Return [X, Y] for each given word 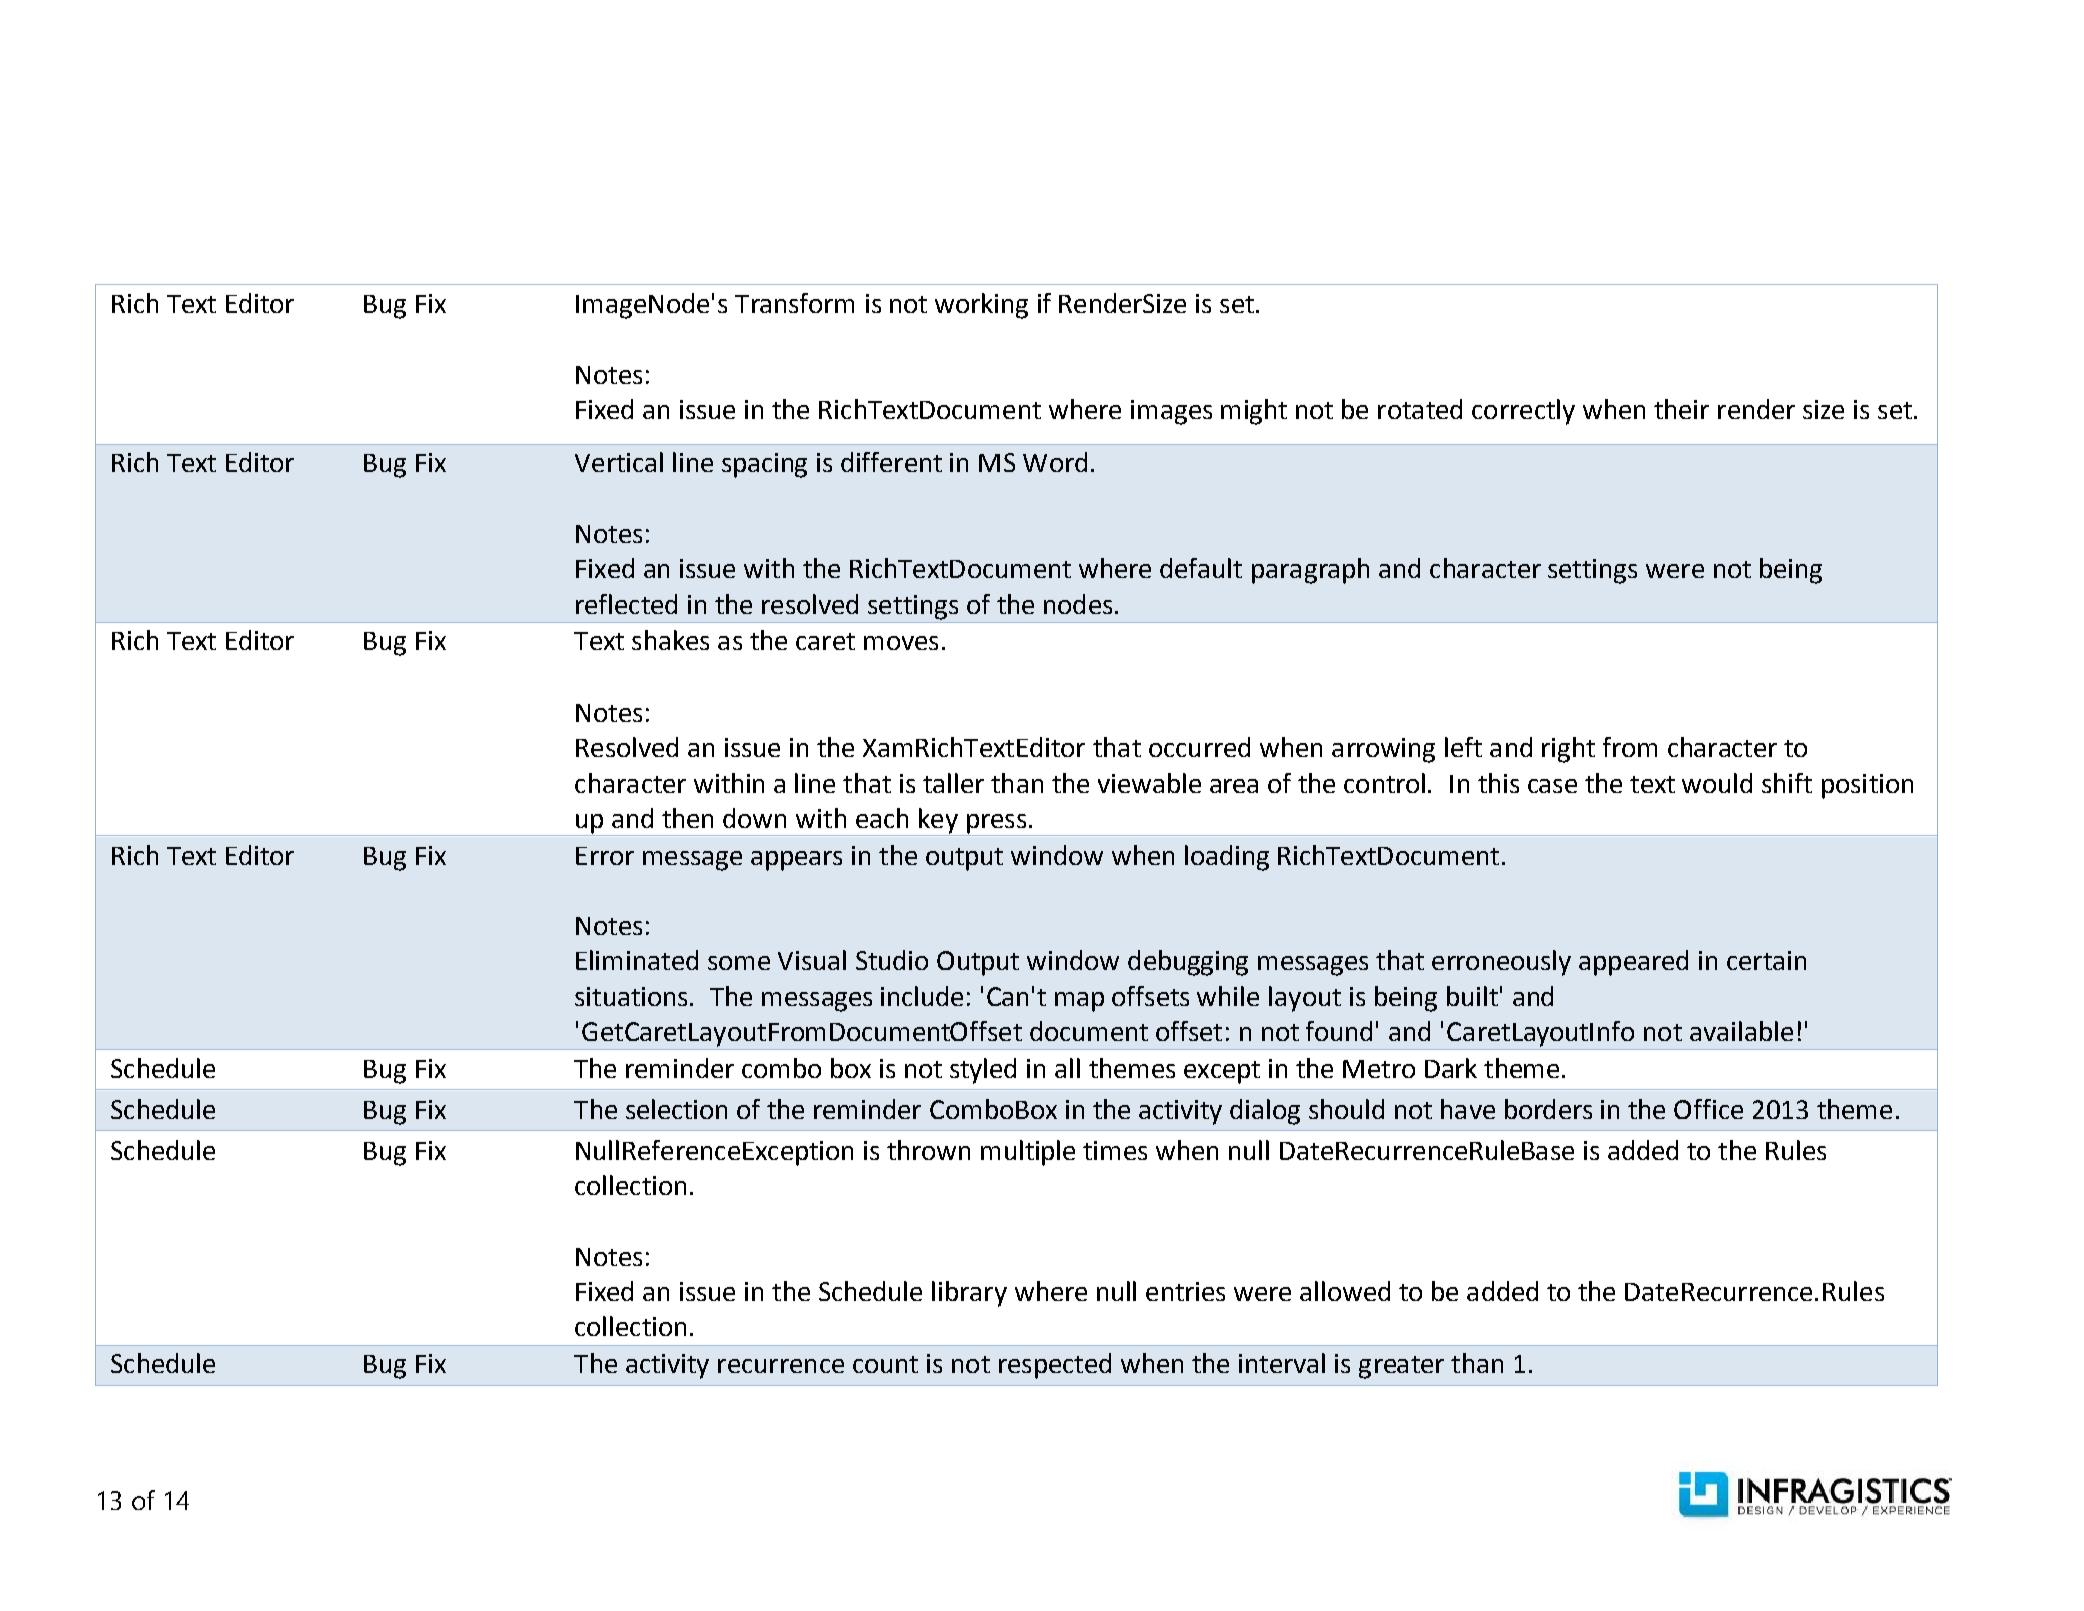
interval [1282, 1363]
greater [1401, 1367]
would [1717, 783]
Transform [794, 303]
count [885, 1364]
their [1681, 409]
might [1254, 412]
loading [1227, 858]
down [754, 818]
